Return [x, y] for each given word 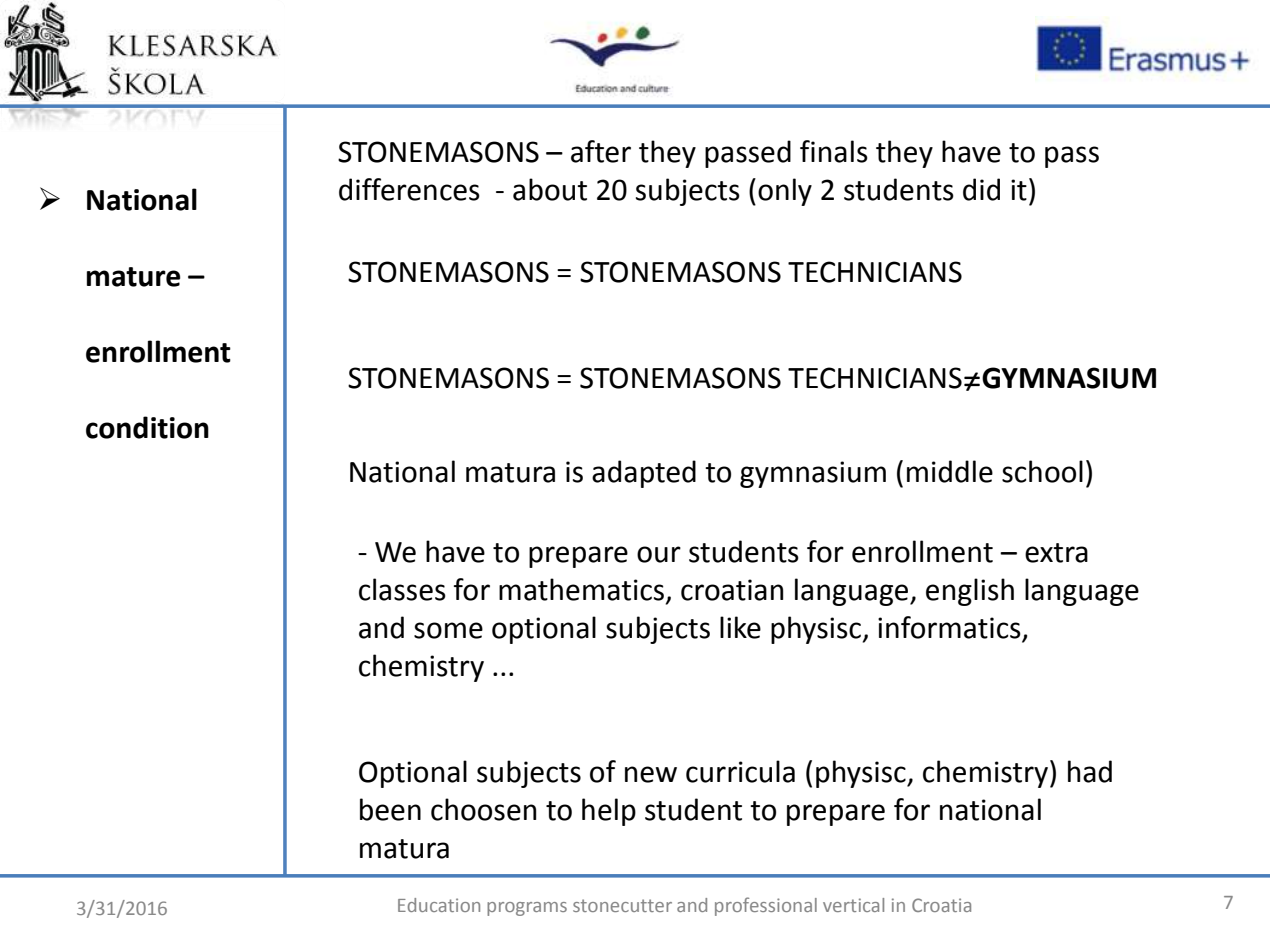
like [740, 627]
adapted [644, 474]
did [981, 189]
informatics [950, 628]
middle [950, 471]
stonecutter [622, 905]
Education [439, 905]
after [601, 151]
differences [409, 189]
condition [147, 427]
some [448, 630]
